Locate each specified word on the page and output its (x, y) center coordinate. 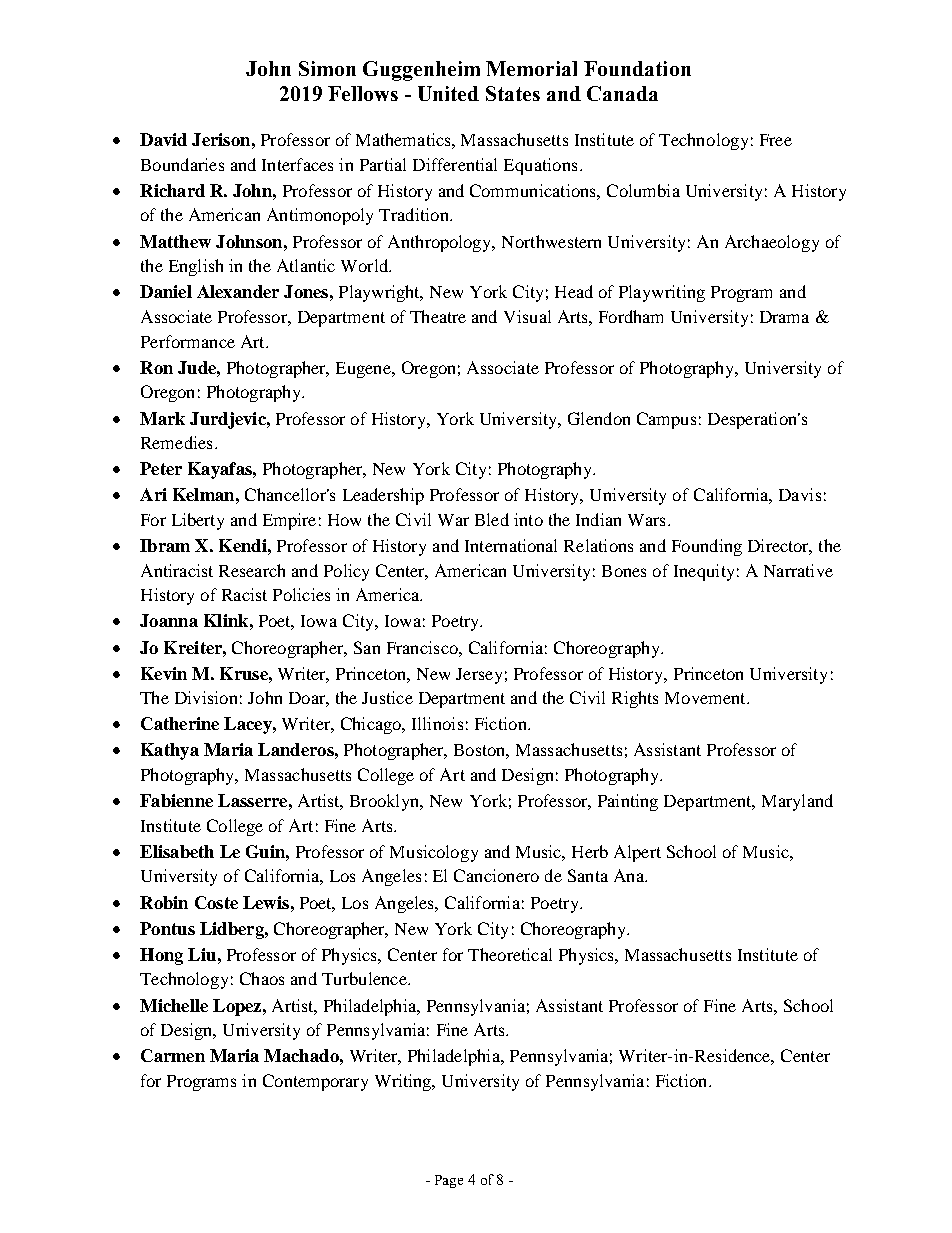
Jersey (479, 676)
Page (449, 1181)
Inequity (704, 572)
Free (776, 140)
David (163, 139)
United (448, 93)
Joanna (169, 620)
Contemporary (315, 1082)
